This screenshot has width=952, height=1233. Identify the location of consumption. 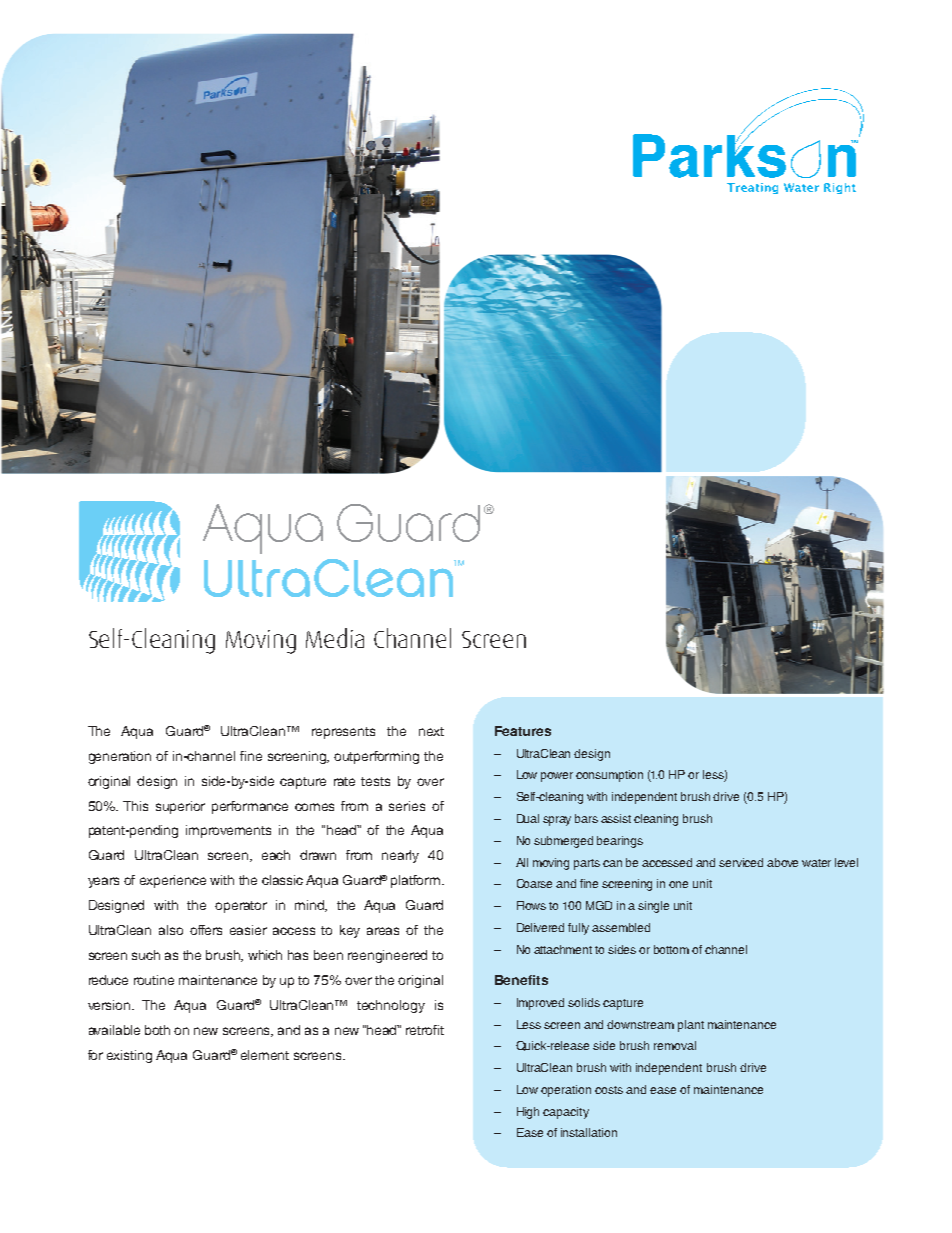
(609, 776).
